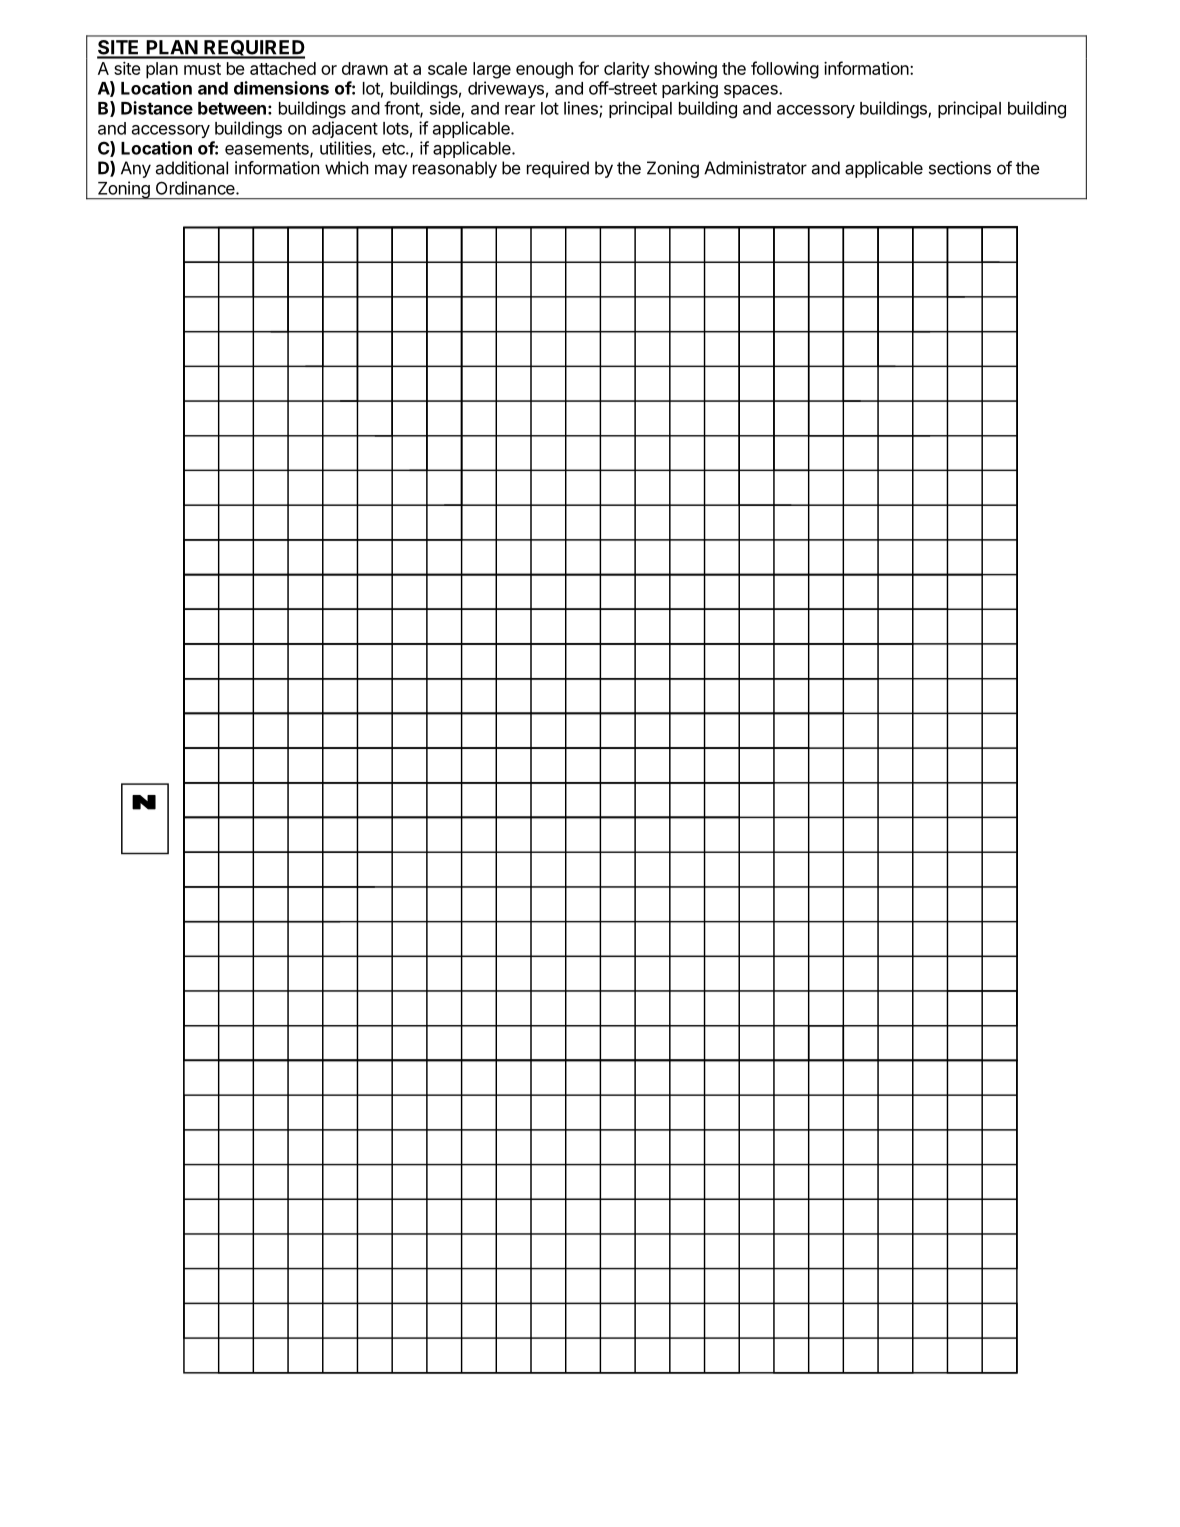 The image size is (1180, 1527). I want to click on lines, so click(582, 109).
